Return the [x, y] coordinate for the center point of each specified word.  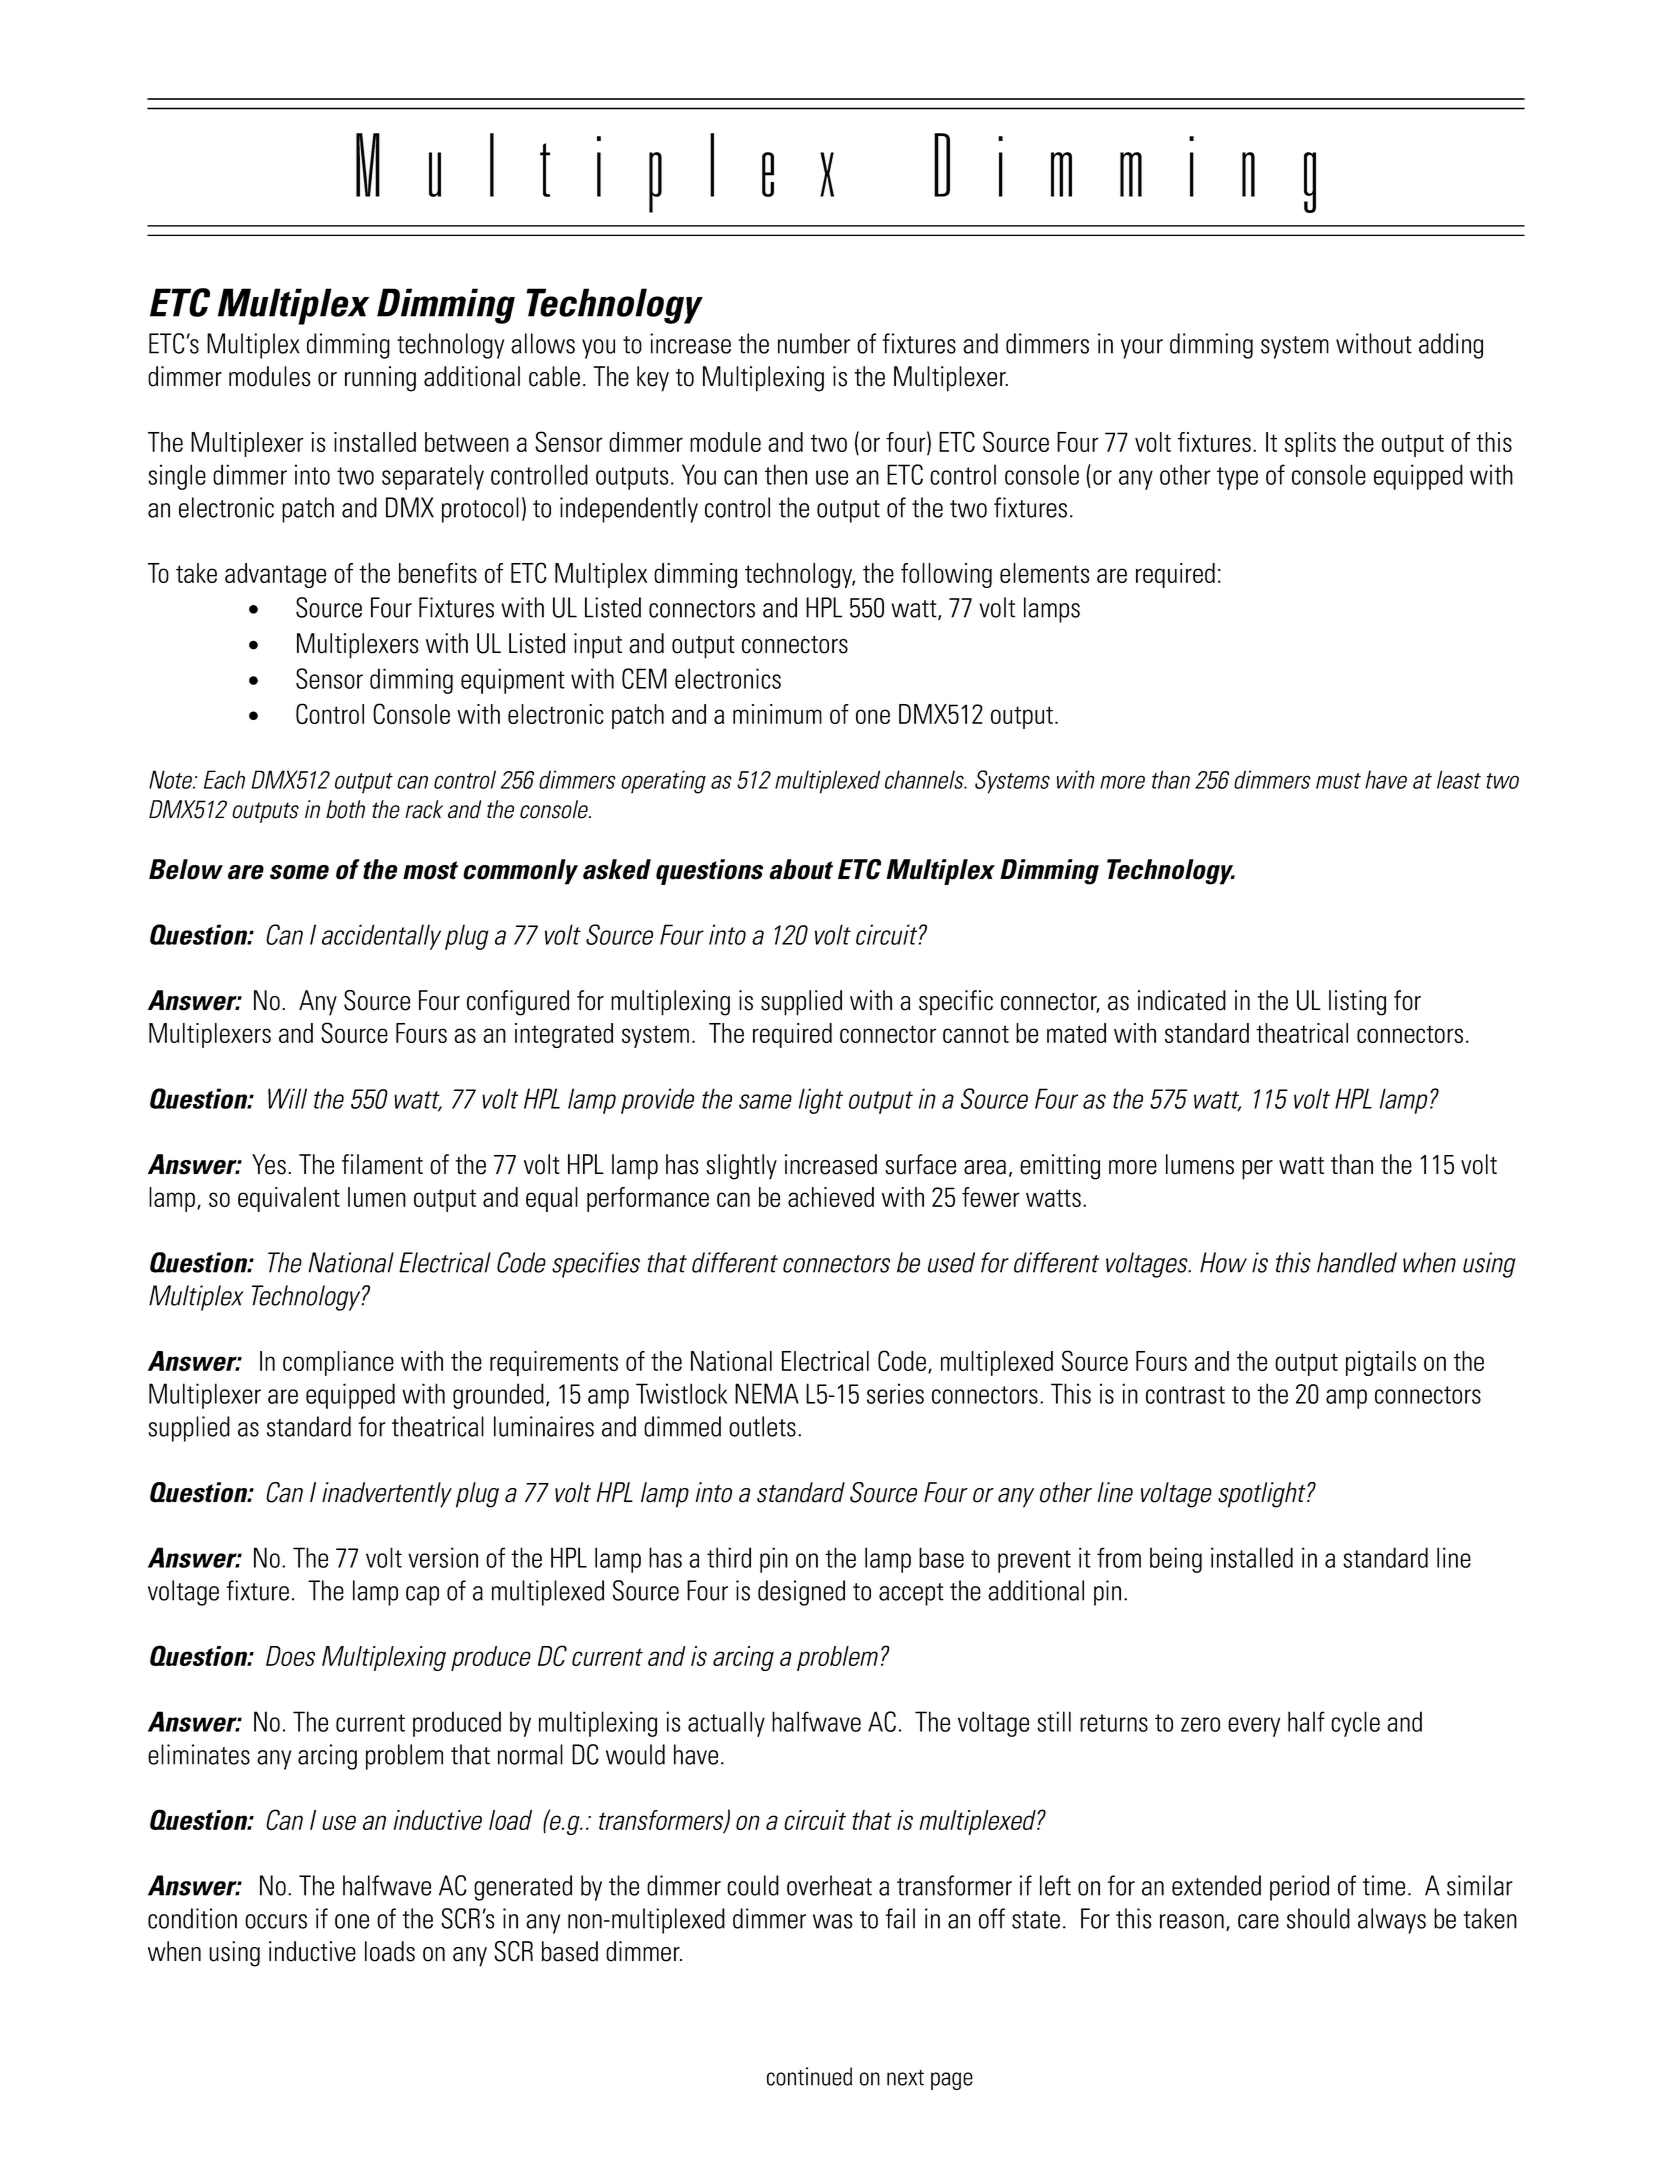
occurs [276, 1921]
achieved [831, 1197]
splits [1310, 444]
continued [809, 2076]
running [380, 379]
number [814, 343]
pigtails [1381, 1363]
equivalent [289, 1199]
